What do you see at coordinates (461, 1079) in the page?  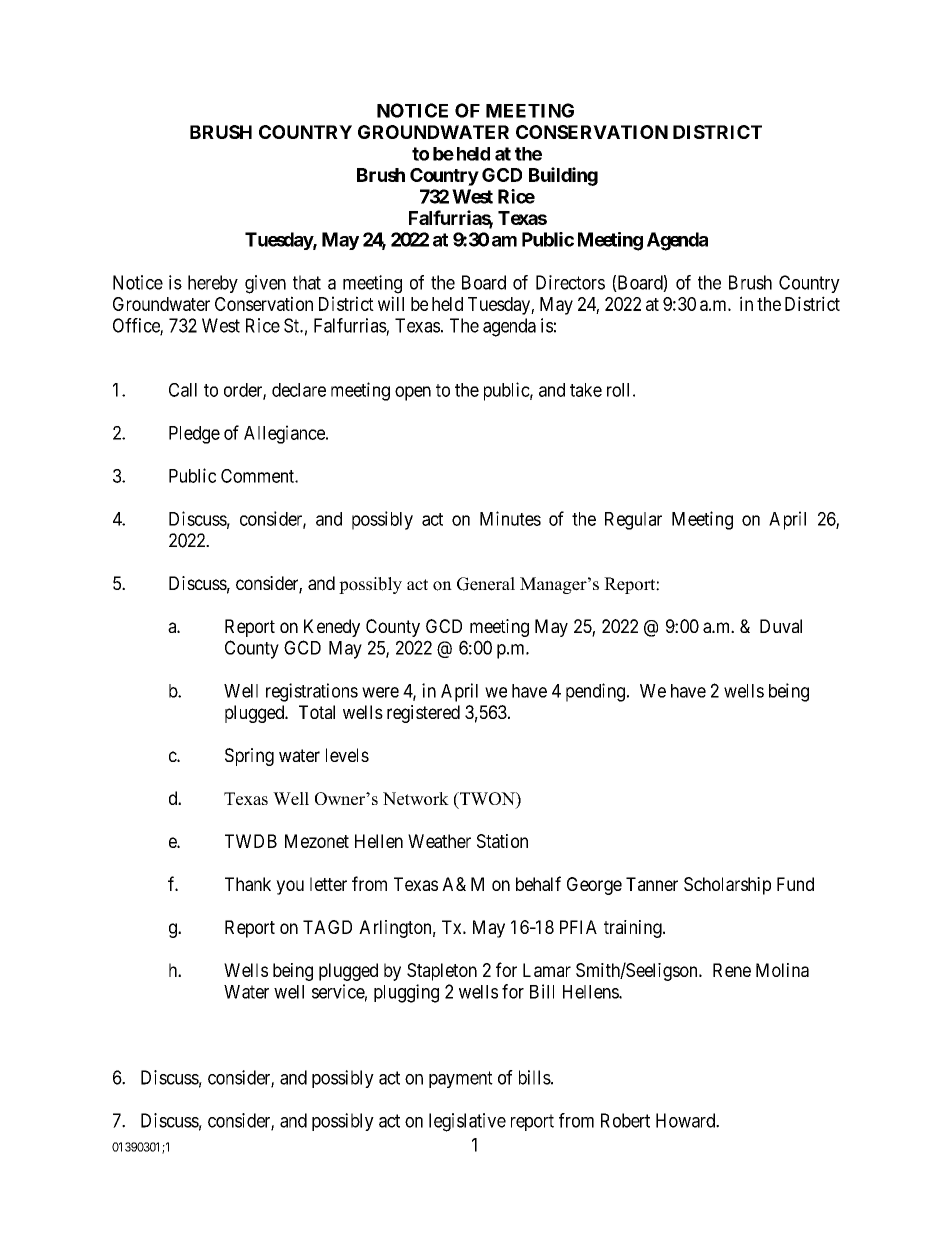 I see `payment` at bounding box center [461, 1079].
